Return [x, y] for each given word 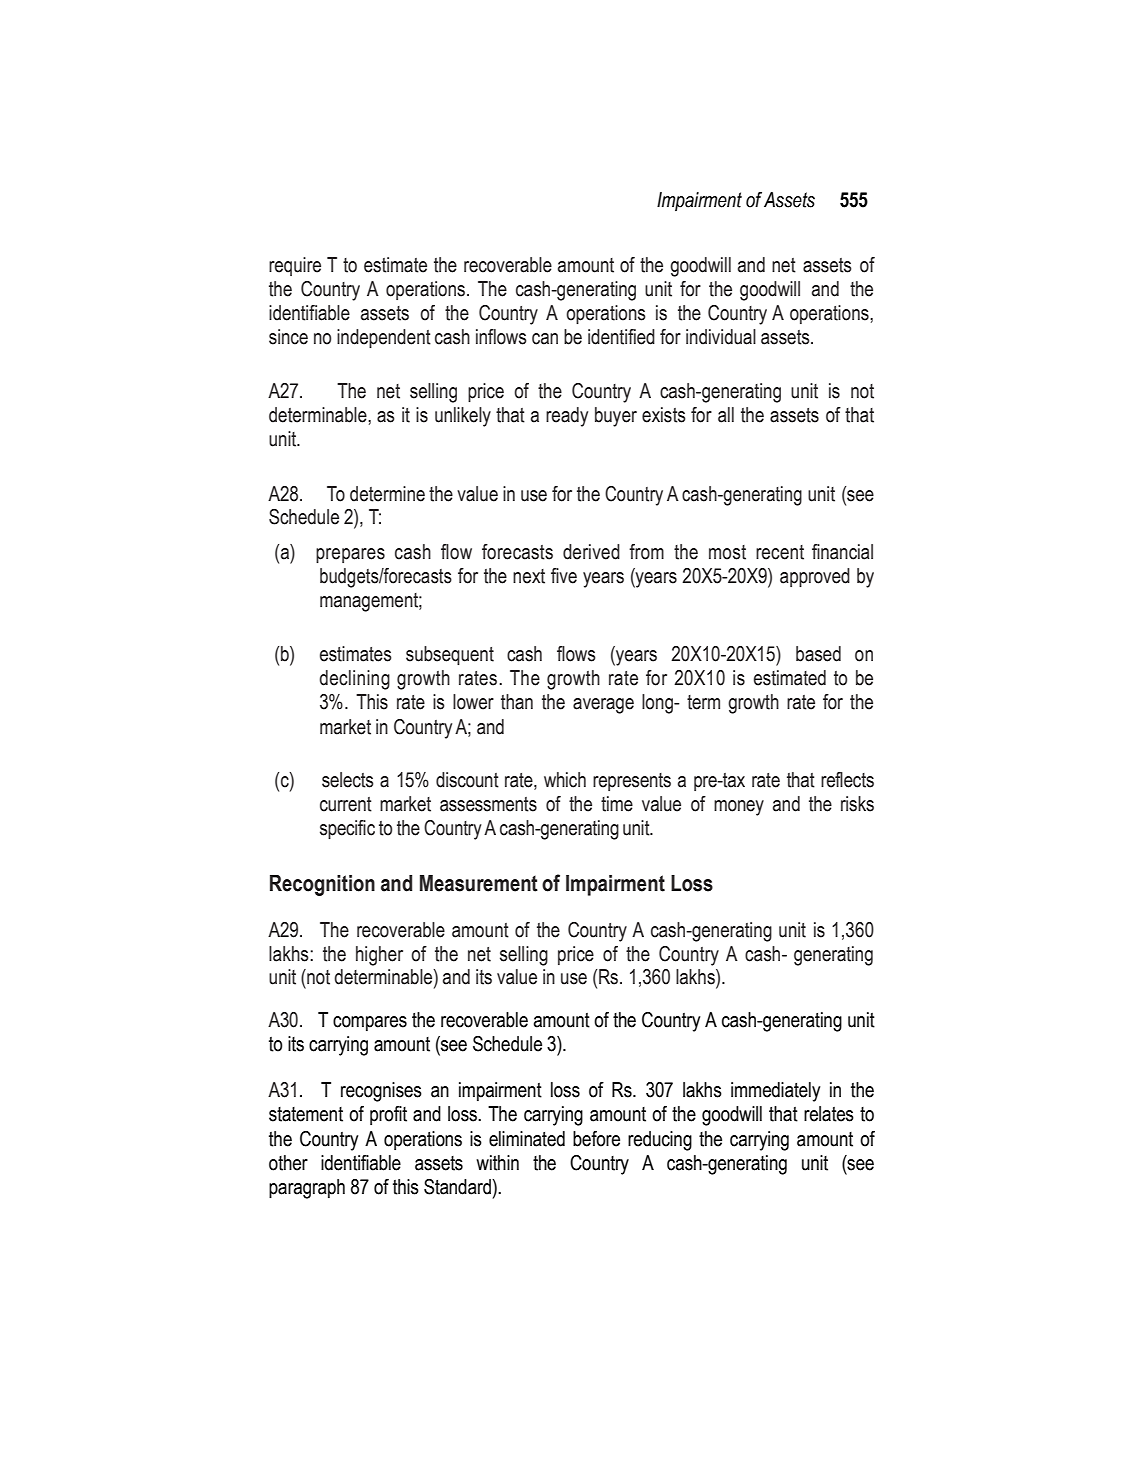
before [596, 1139]
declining [354, 680]
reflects [847, 780]
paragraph [307, 1189]
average [603, 706]
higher [379, 956]
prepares [350, 555]
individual [721, 337]
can [545, 339]
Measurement [479, 883]
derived [591, 552]
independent [384, 338]
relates [829, 1114]
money [739, 808]
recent [780, 552]
